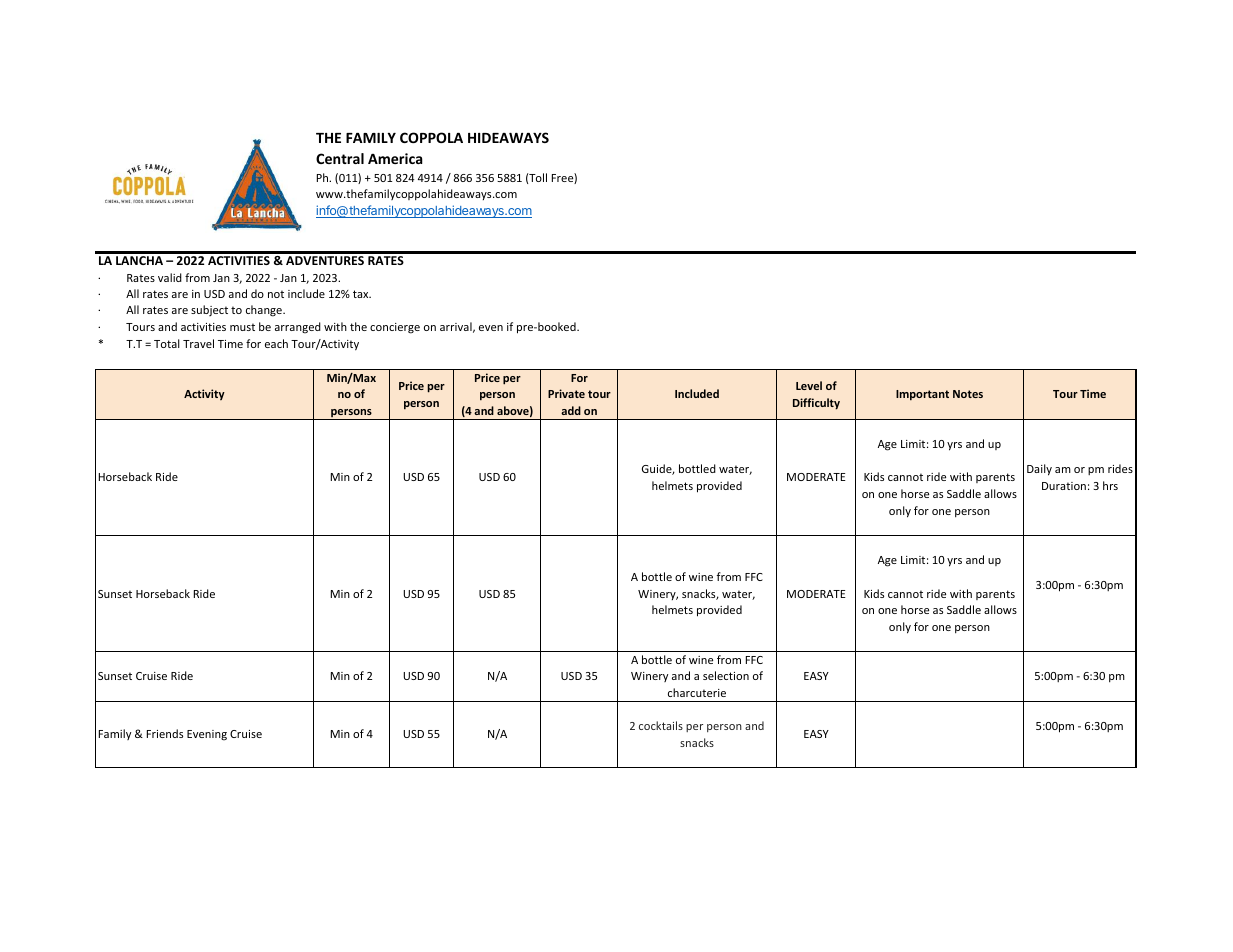 This screenshot has width=1233, height=952. What do you see at coordinates (276, 343) in the screenshot?
I see `each` at bounding box center [276, 343].
